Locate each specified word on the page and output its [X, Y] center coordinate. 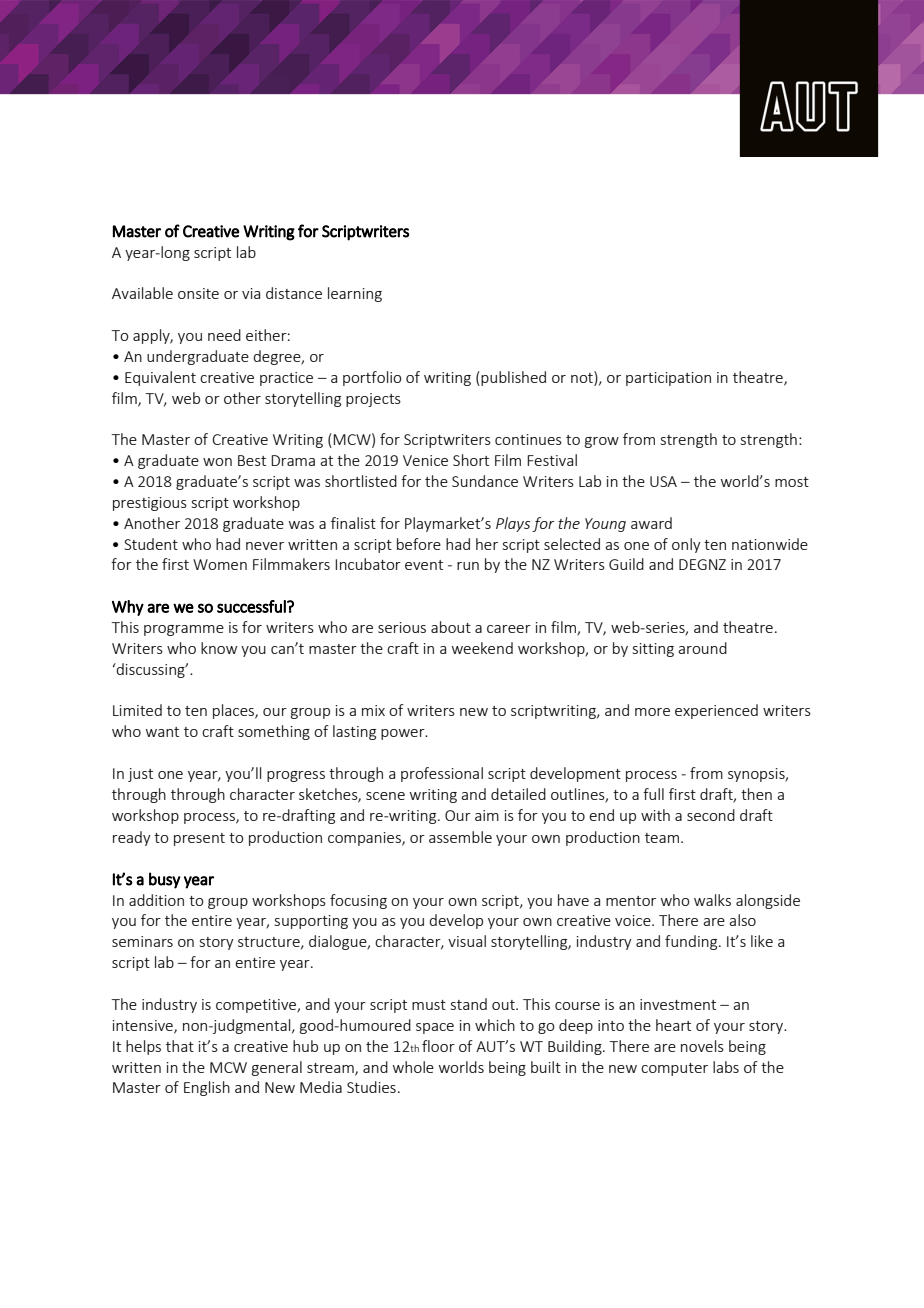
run [468, 566]
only [686, 545]
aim [487, 815]
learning [355, 294]
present [199, 839]
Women [220, 564]
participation [668, 379]
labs [726, 1067]
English [207, 1088]
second [711, 815]
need [224, 335]
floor [438, 1046]
